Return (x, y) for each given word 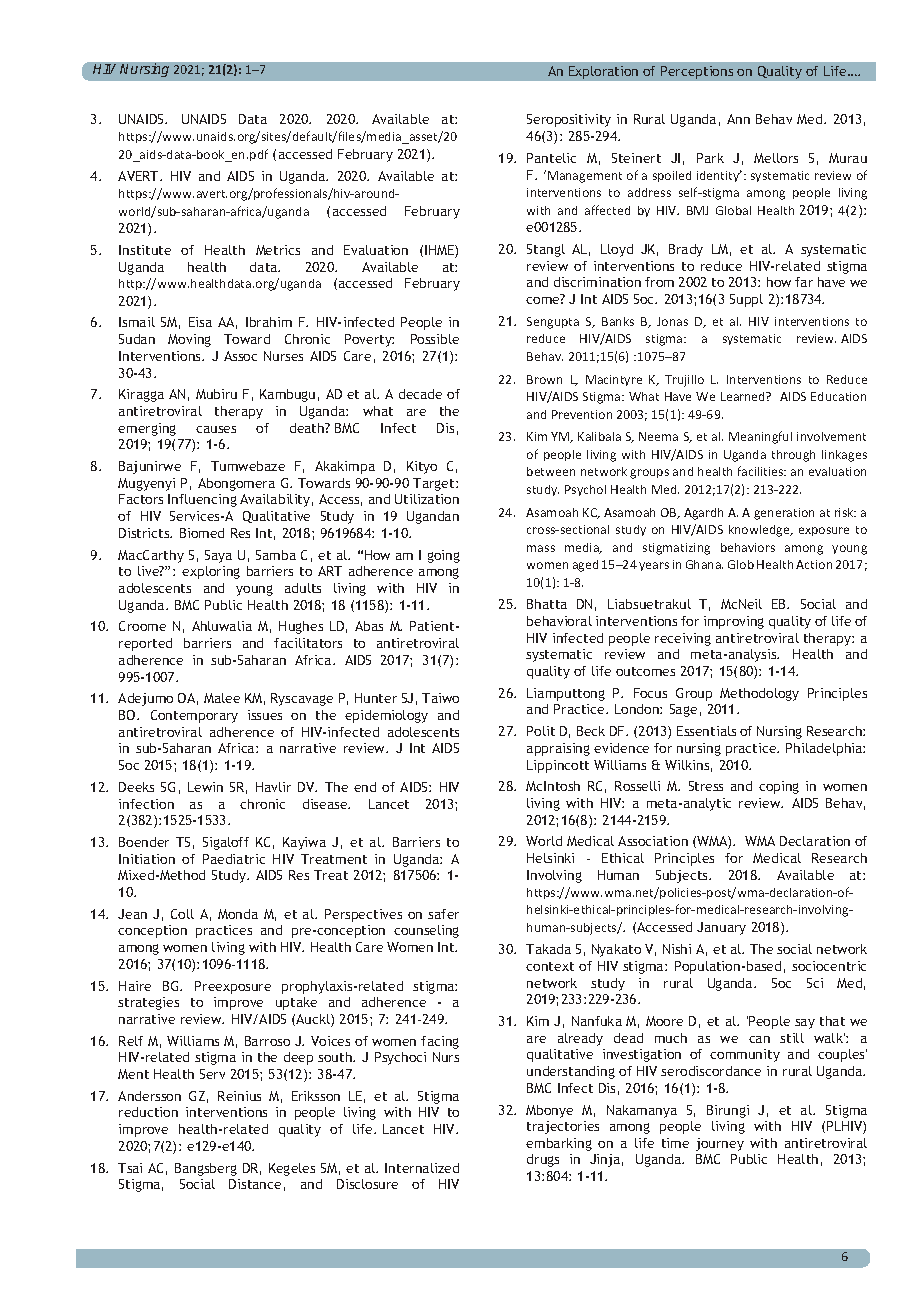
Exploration (603, 72)
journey (720, 1144)
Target (435, 484)
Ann (738, 119)
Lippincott (558, 766)
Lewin (205, 787)
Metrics (278, 250)
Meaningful (760, 437)
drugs (543, 1160)
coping (779, 787)
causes (216, 429)
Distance (255, 1184)
